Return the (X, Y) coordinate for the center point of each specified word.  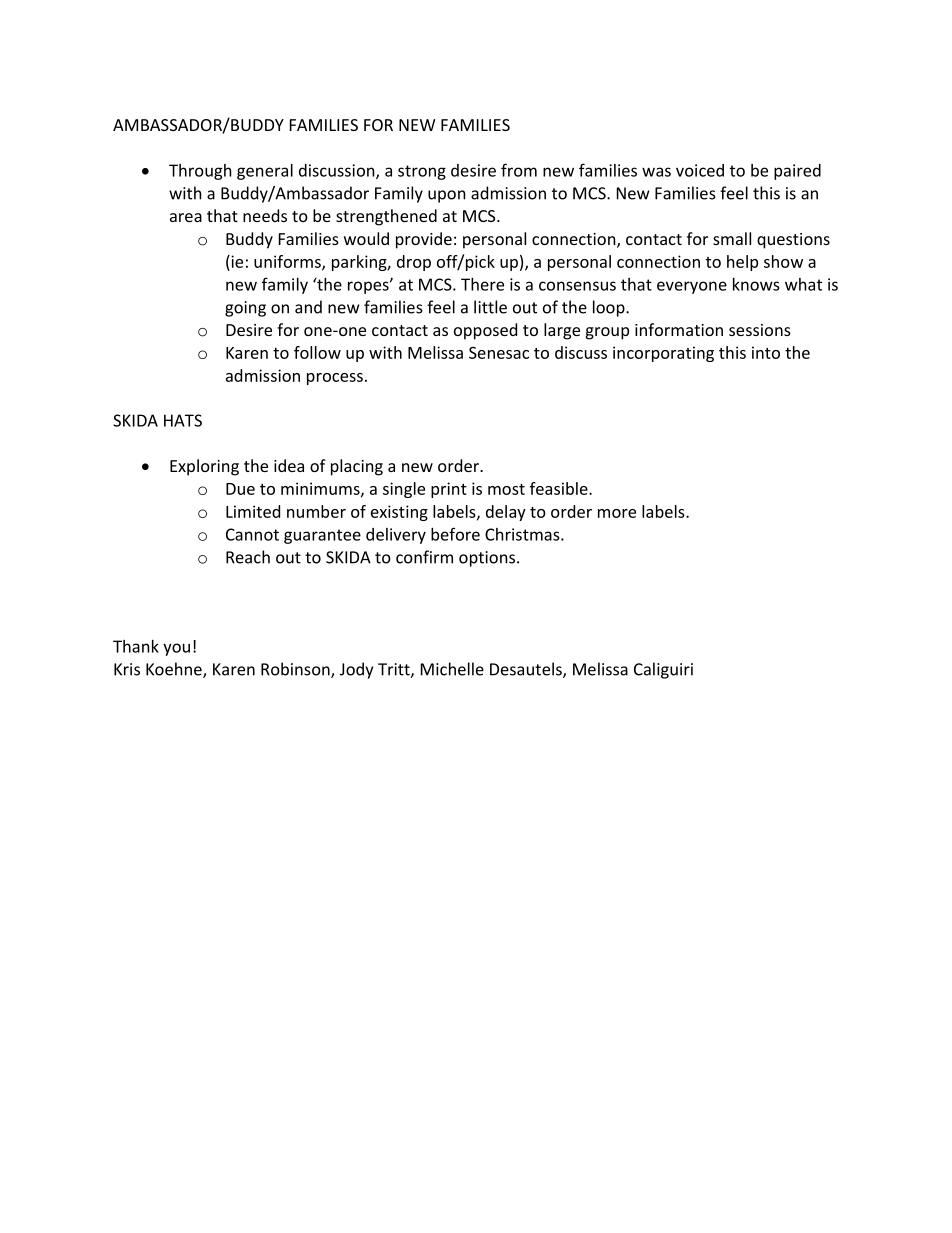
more (617, 513)
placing (357, 467)
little (490, 307)
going (245, 309)
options (487, 559)
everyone (692, 287)
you (176, 649)
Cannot (252, 534)
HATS (183, 420)
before (455, 534)
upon (447, 196)
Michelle (452, 669)
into (766, 352)
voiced (700, 170)
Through (200, 172)
